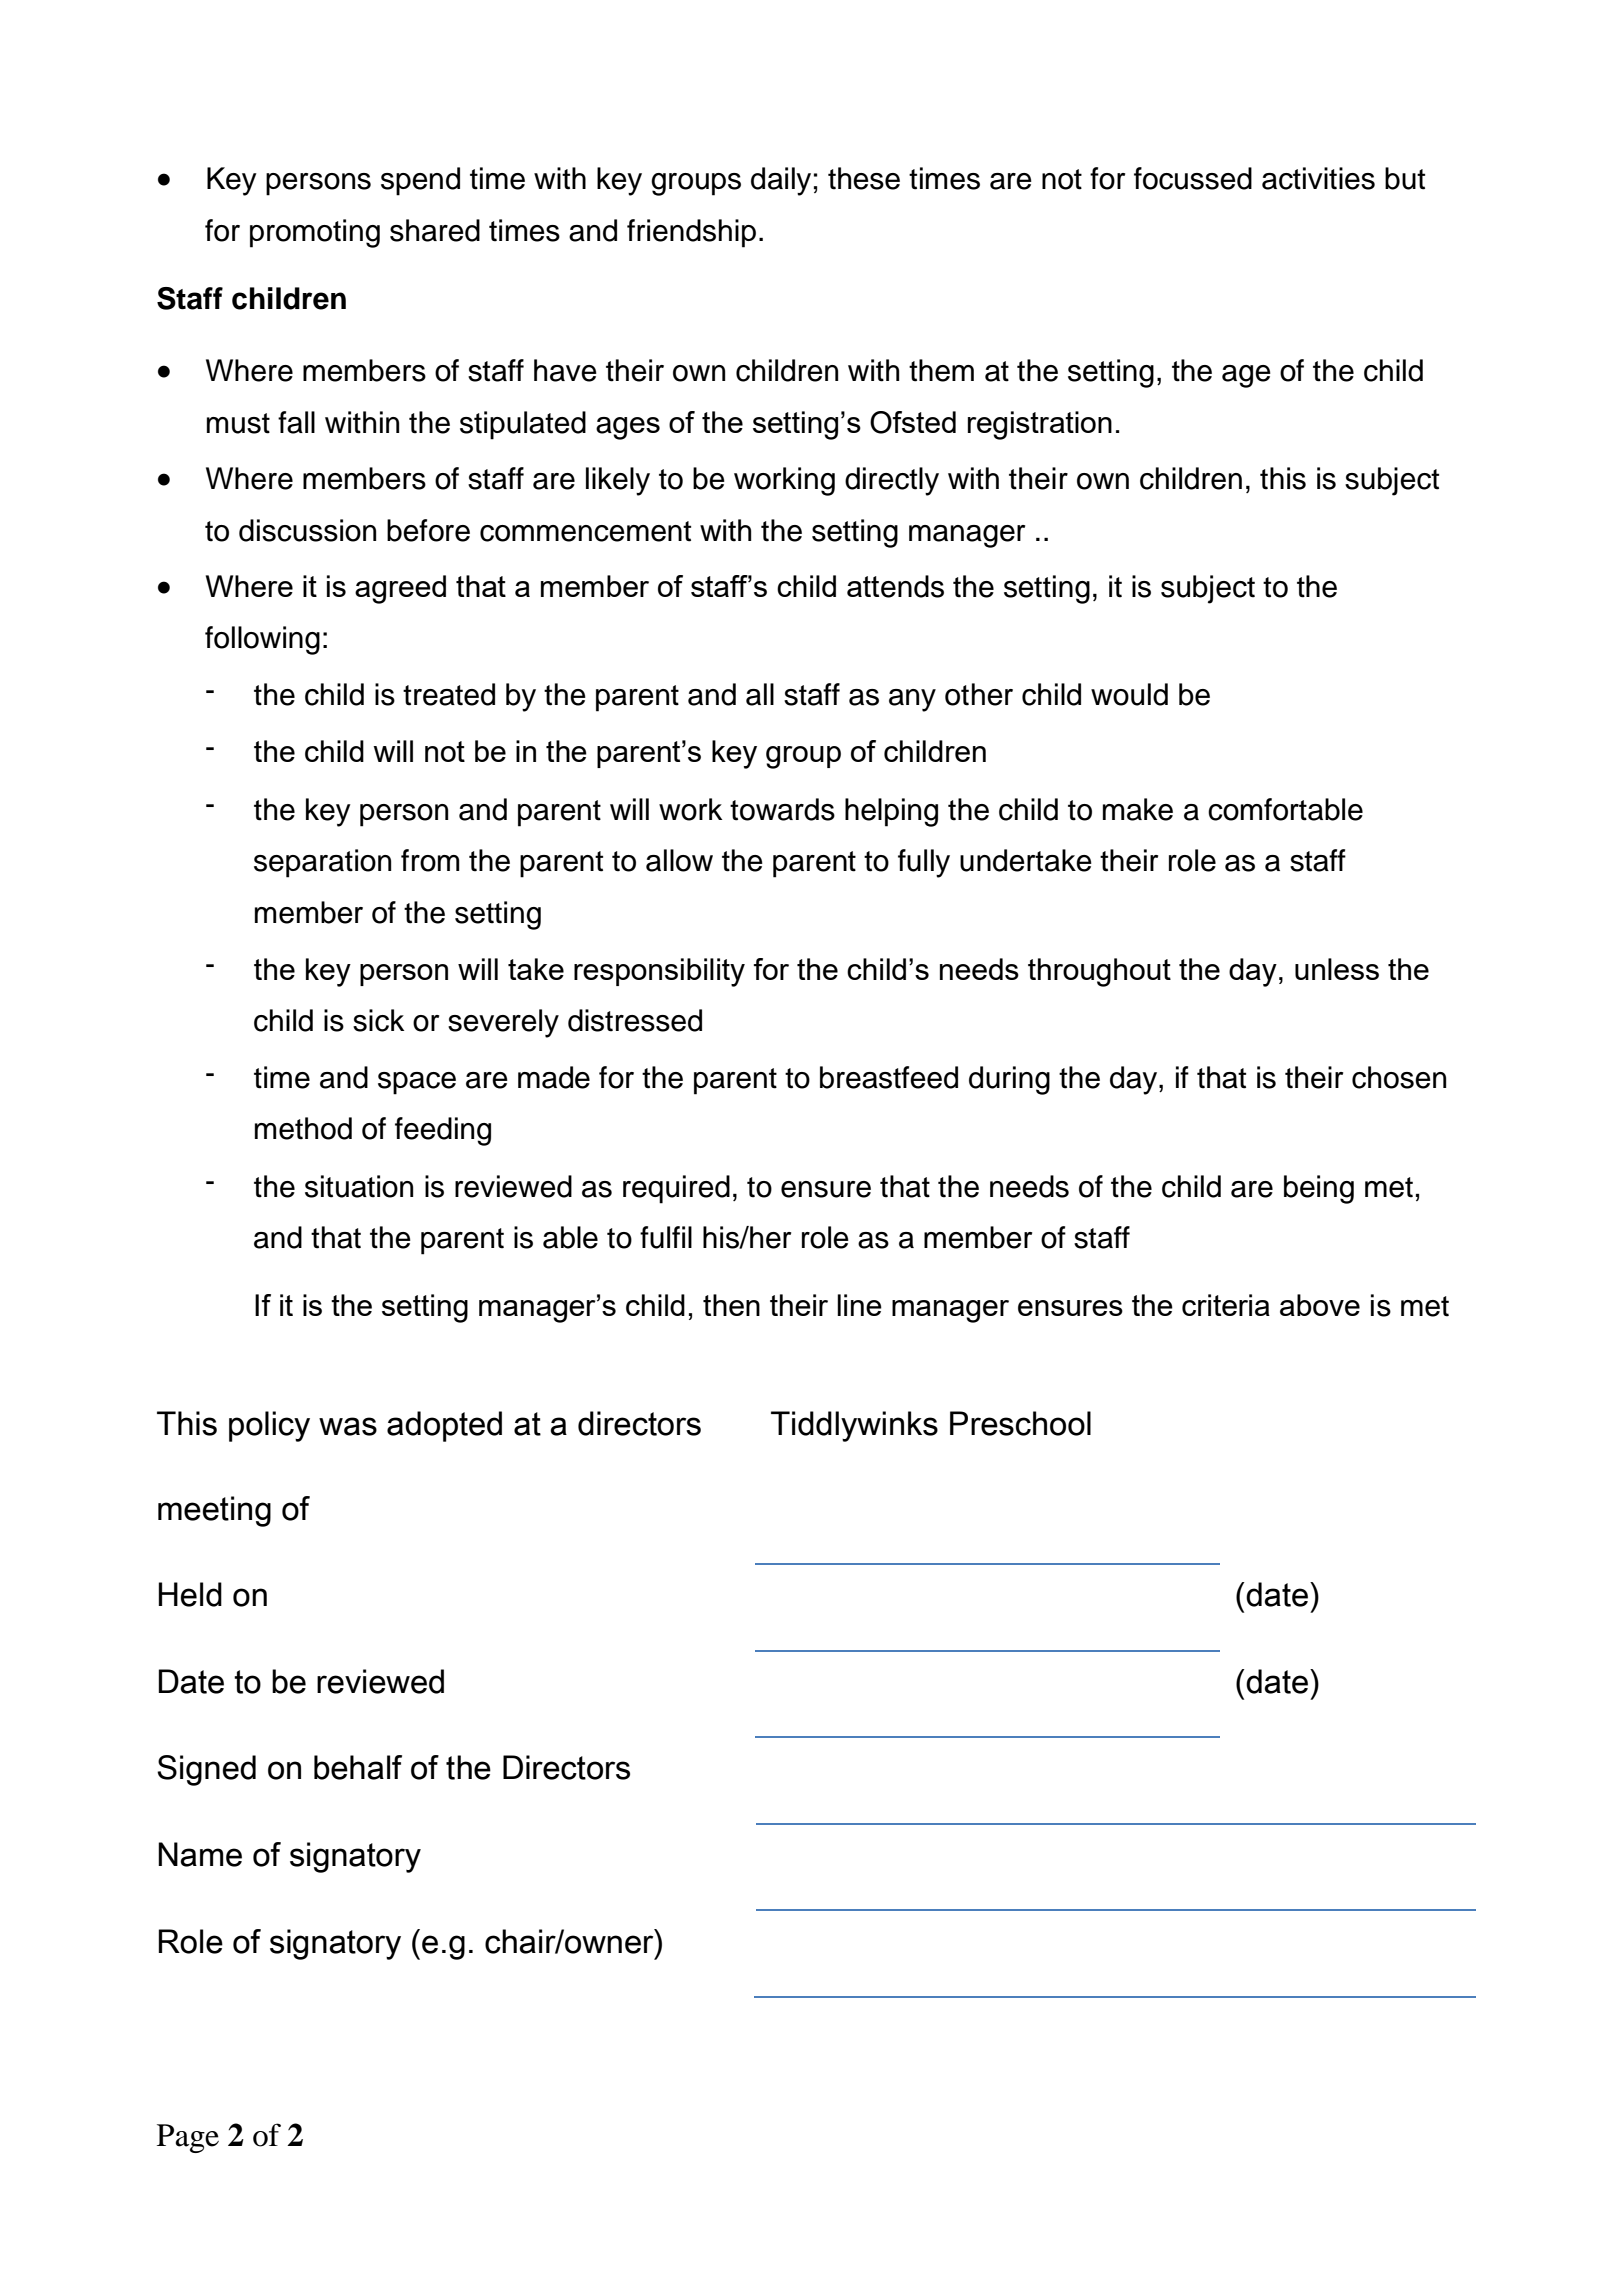 This screenshot has height=2287, width=1617. What do you see at coordinates (659, 972) in the screenshot?
I see `responsibility` at bounding box center [659, 972].
